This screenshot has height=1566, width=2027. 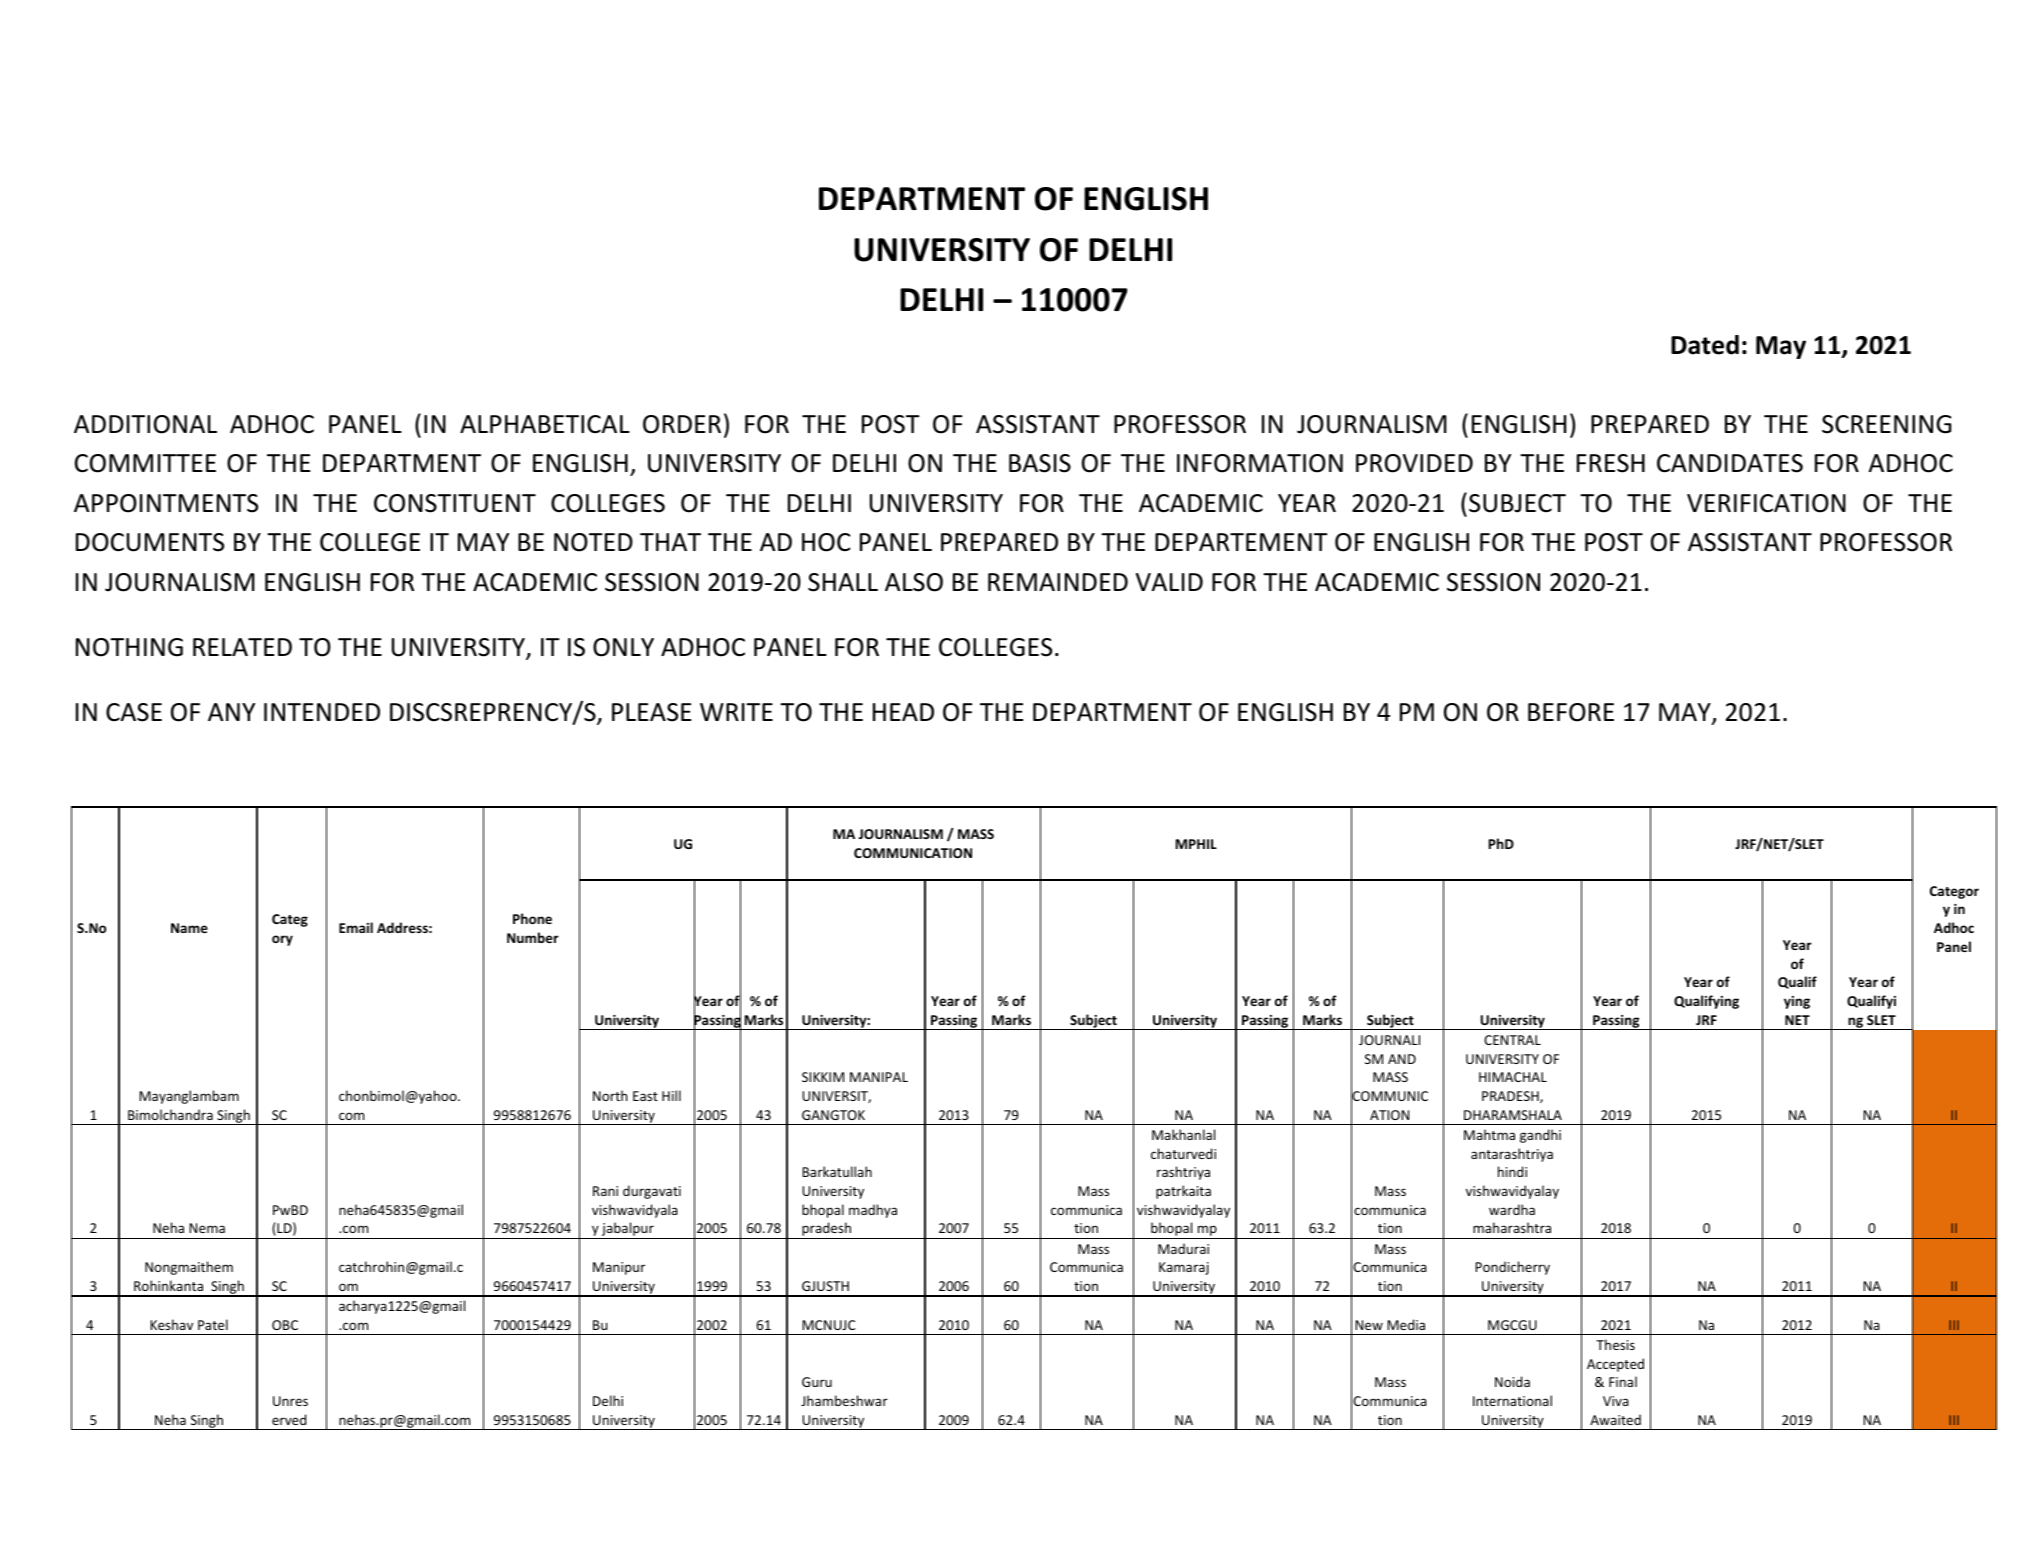 I want to click on BASIS, so click(x=1040, y=463).
